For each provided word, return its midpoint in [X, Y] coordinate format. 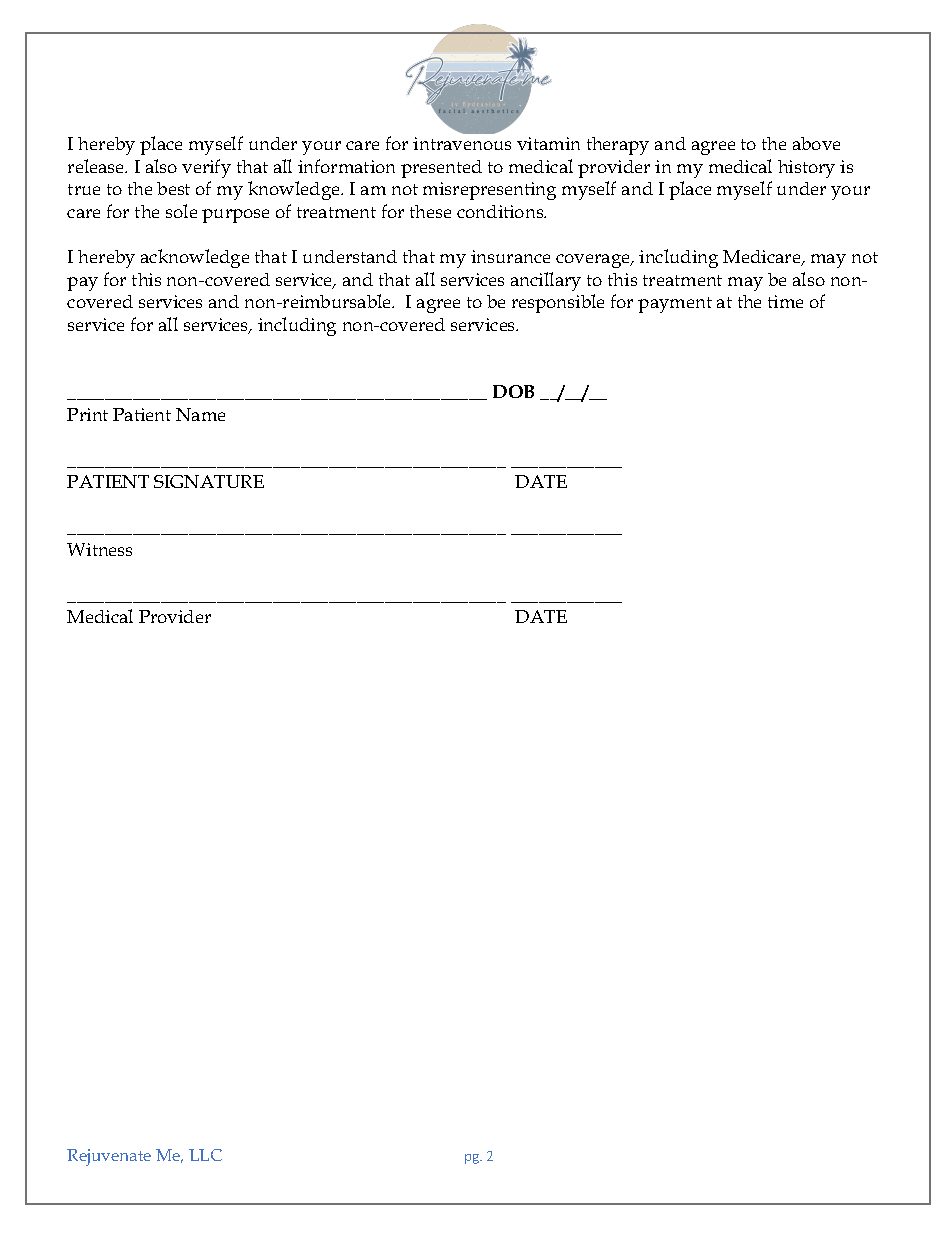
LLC [205, 1155]
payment [675, 305]
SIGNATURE [209, 481]
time [785, 301]
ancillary [546, 281]
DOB [513, 391]
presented [441, 169]
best [173, 188]
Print [87, 414]
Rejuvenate [109, 1157]
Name [200, 414]
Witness [99, 549]
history [806, 169]
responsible [558, 303]
